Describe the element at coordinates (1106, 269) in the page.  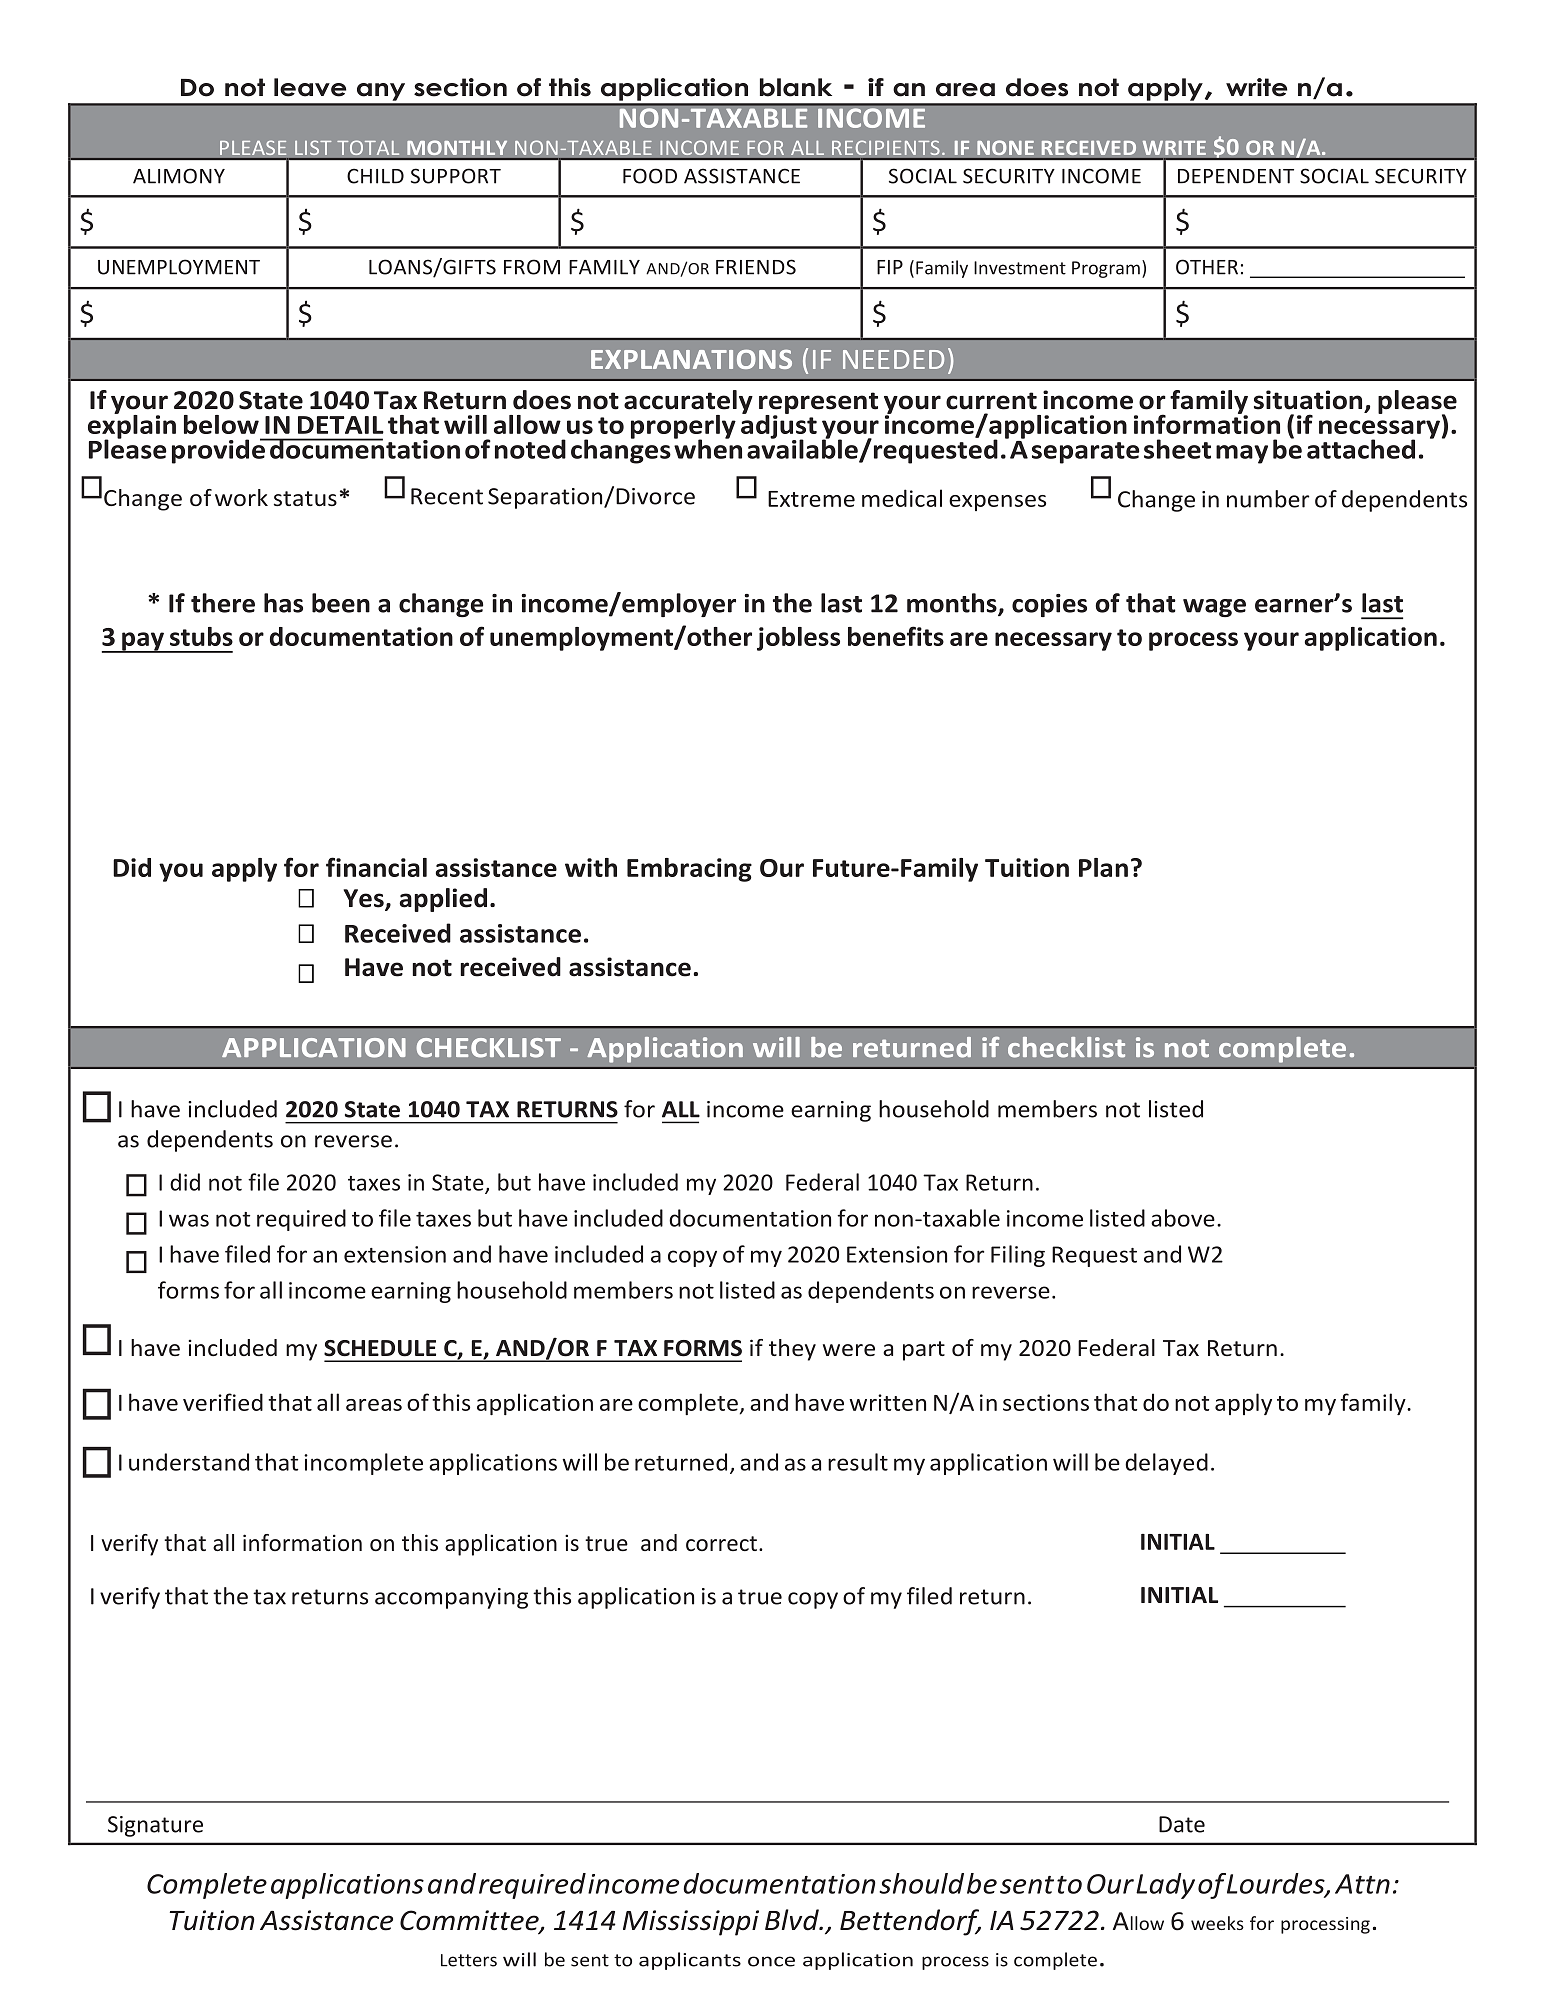
I see `Program` at that location.
